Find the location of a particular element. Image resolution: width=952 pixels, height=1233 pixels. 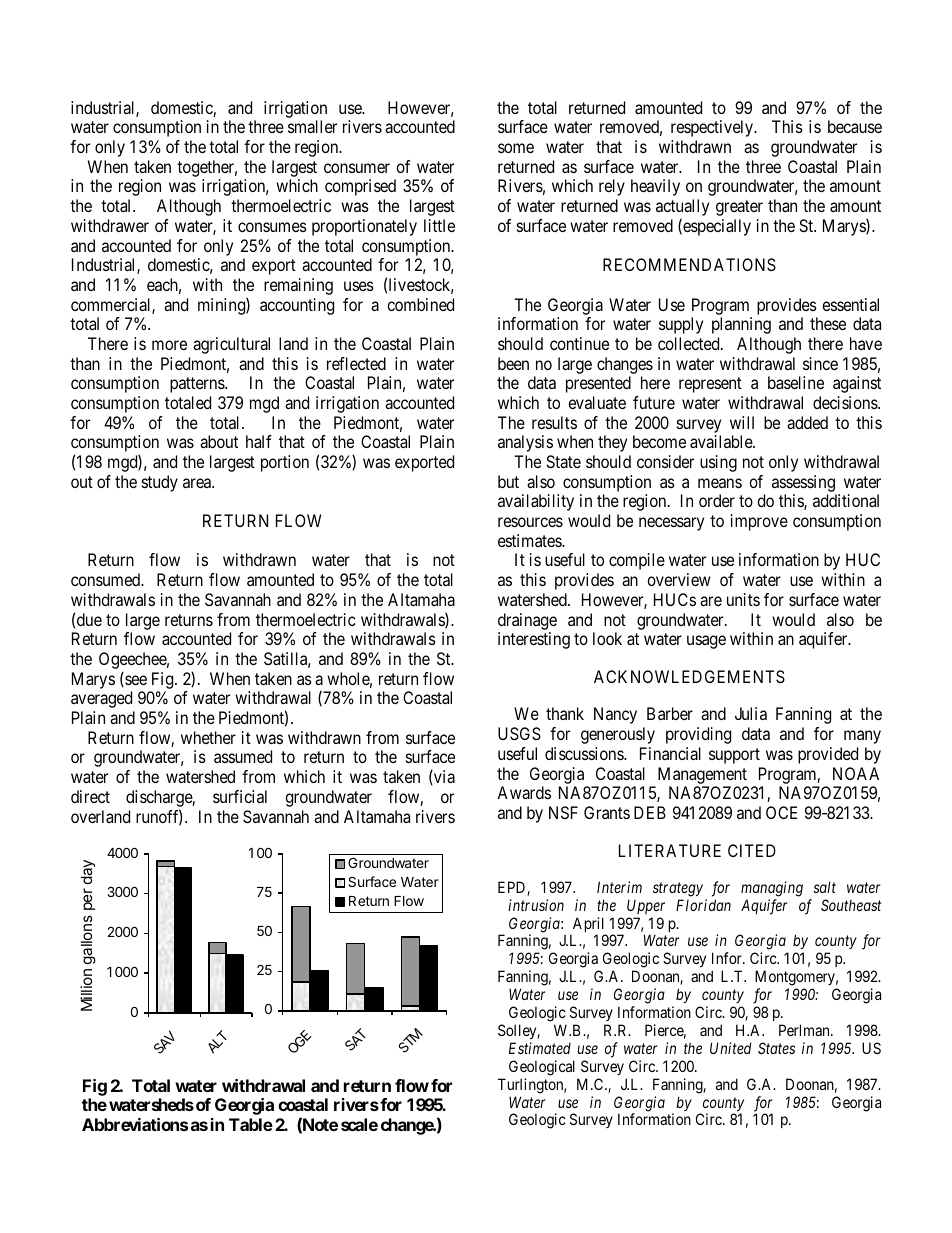

smaller is located at coordinates (312, 126).
